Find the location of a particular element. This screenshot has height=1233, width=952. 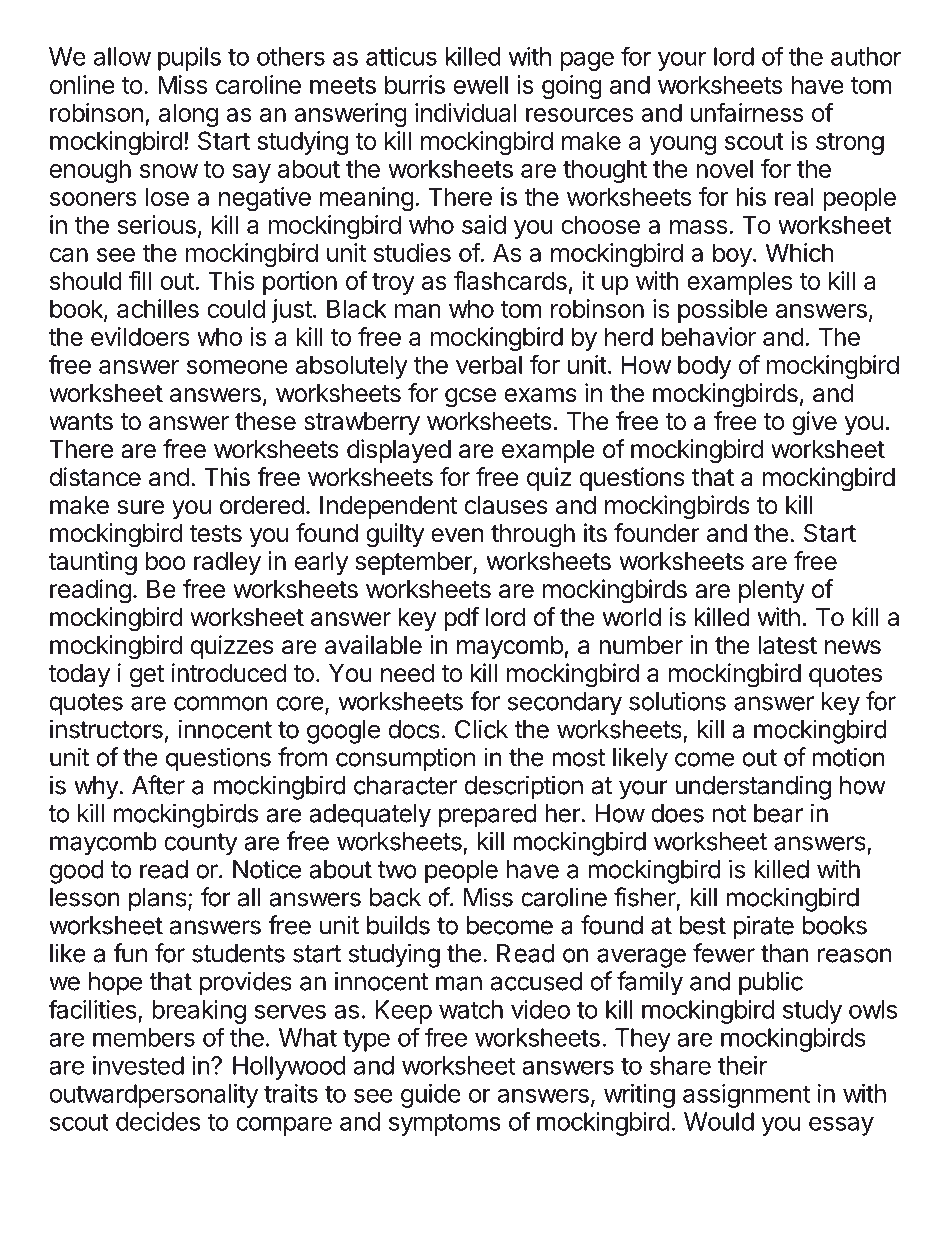

bear is located at coordinates (778, 813).
